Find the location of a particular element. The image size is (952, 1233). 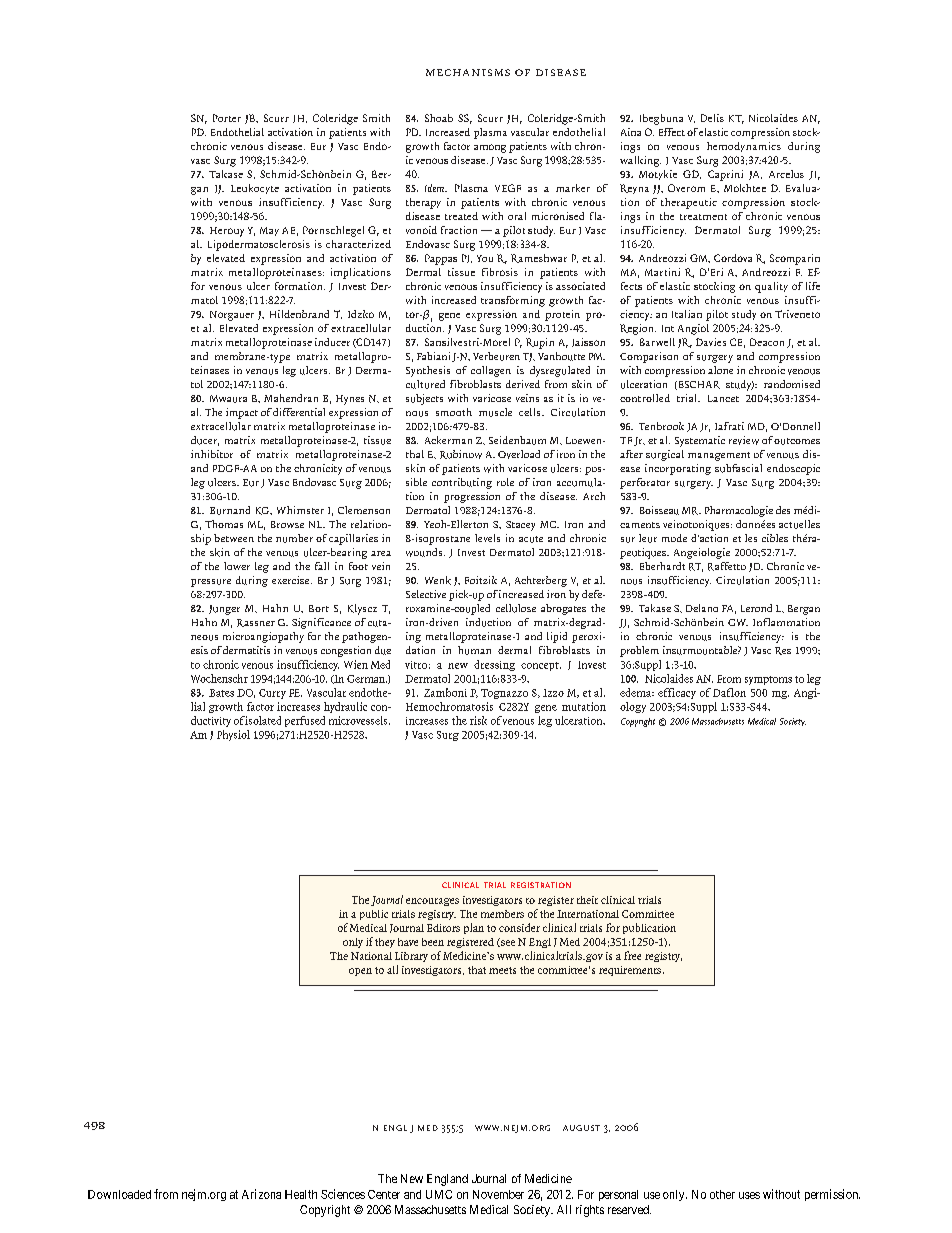

Arizona is located at coordinates (261, 1194).
